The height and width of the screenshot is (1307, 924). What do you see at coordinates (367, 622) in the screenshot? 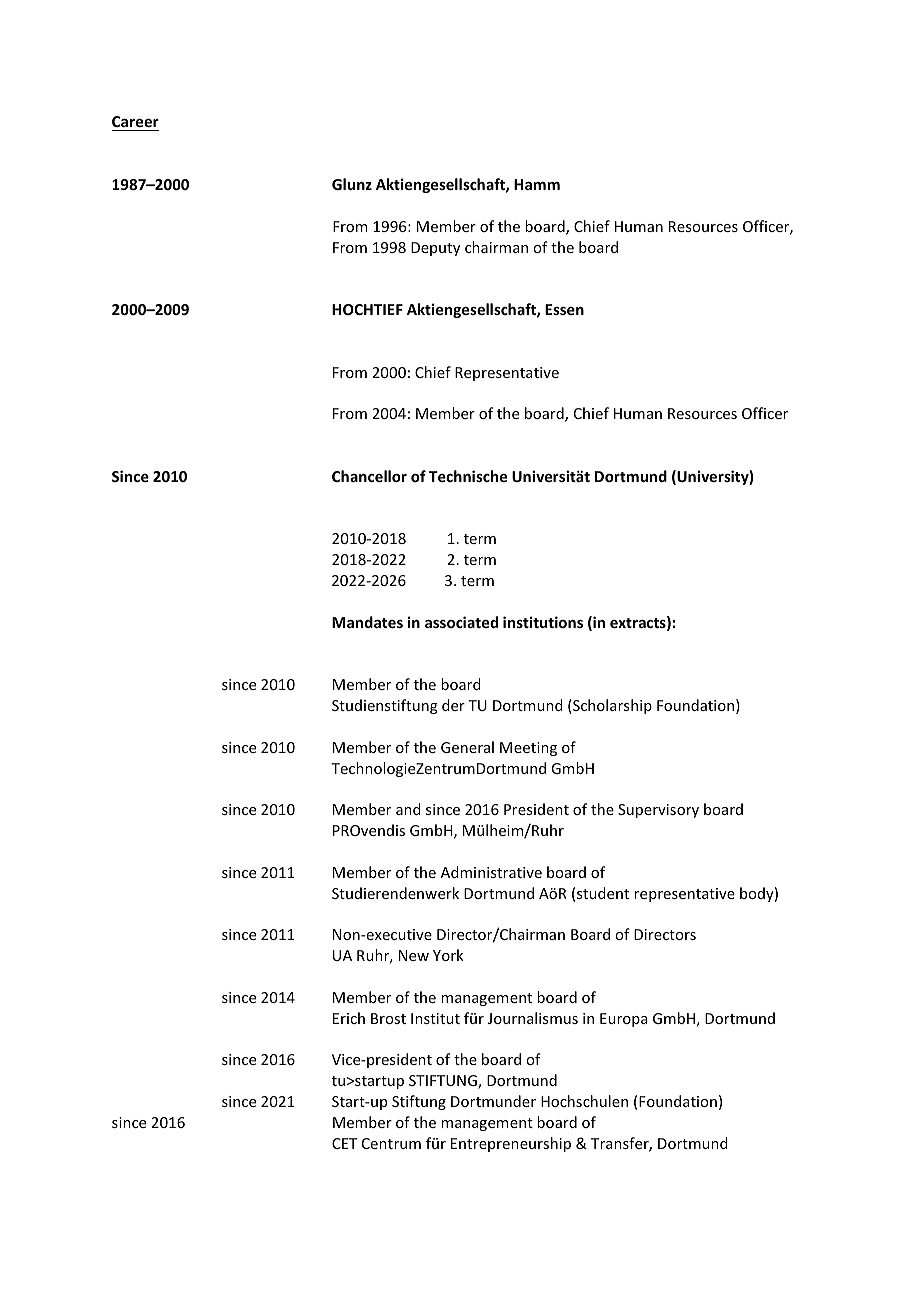
I see `Mandates` at bounding box center [367, 622].
